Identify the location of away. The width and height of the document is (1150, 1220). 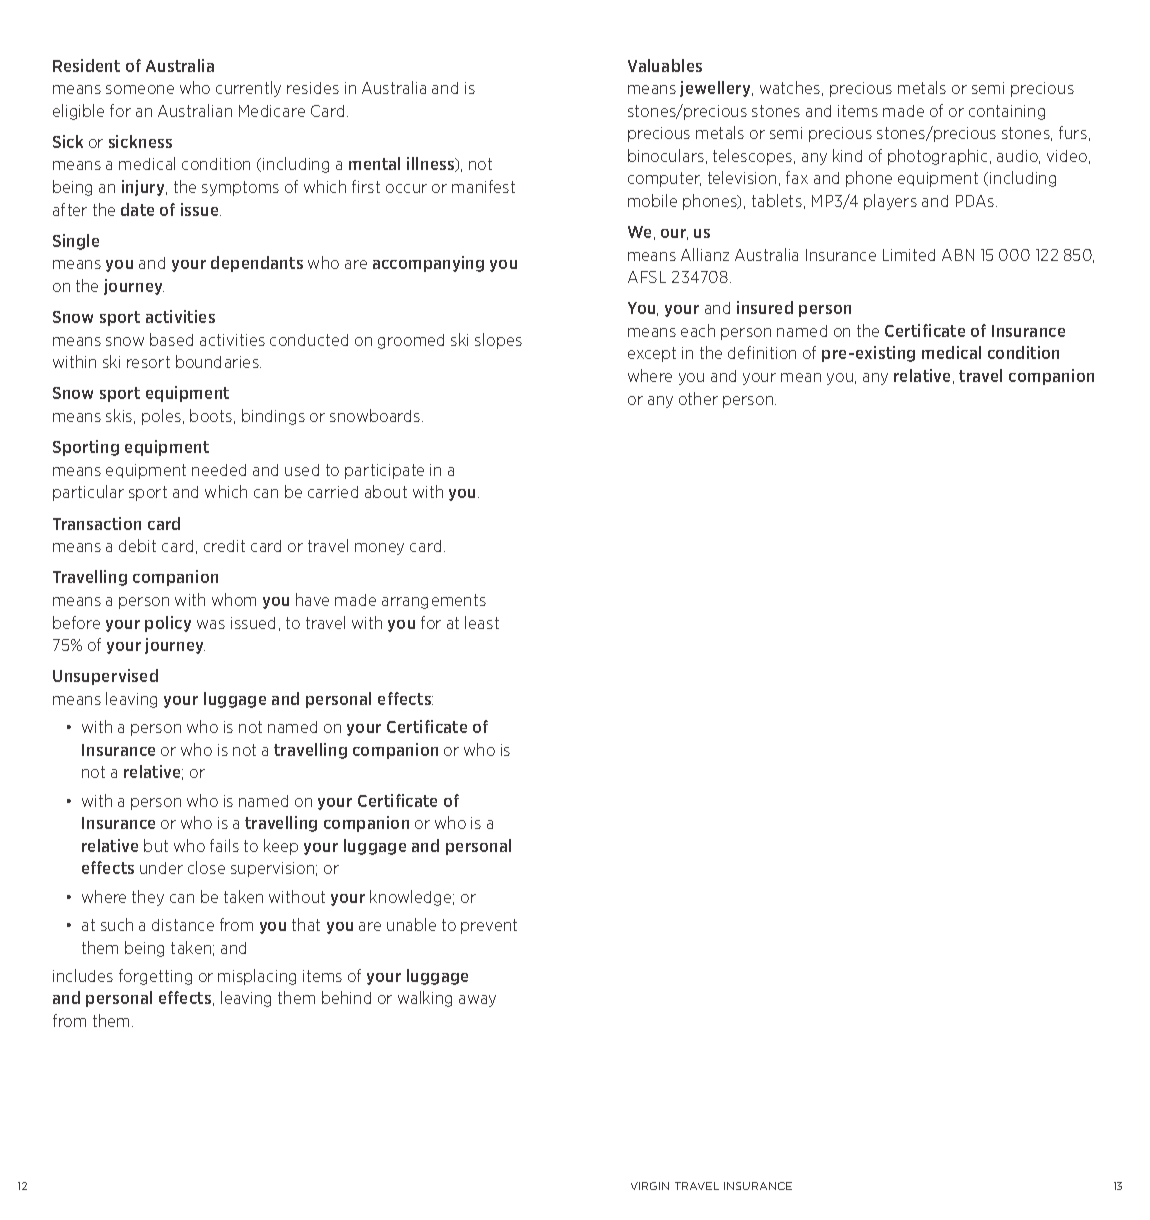
(477, 1001).
